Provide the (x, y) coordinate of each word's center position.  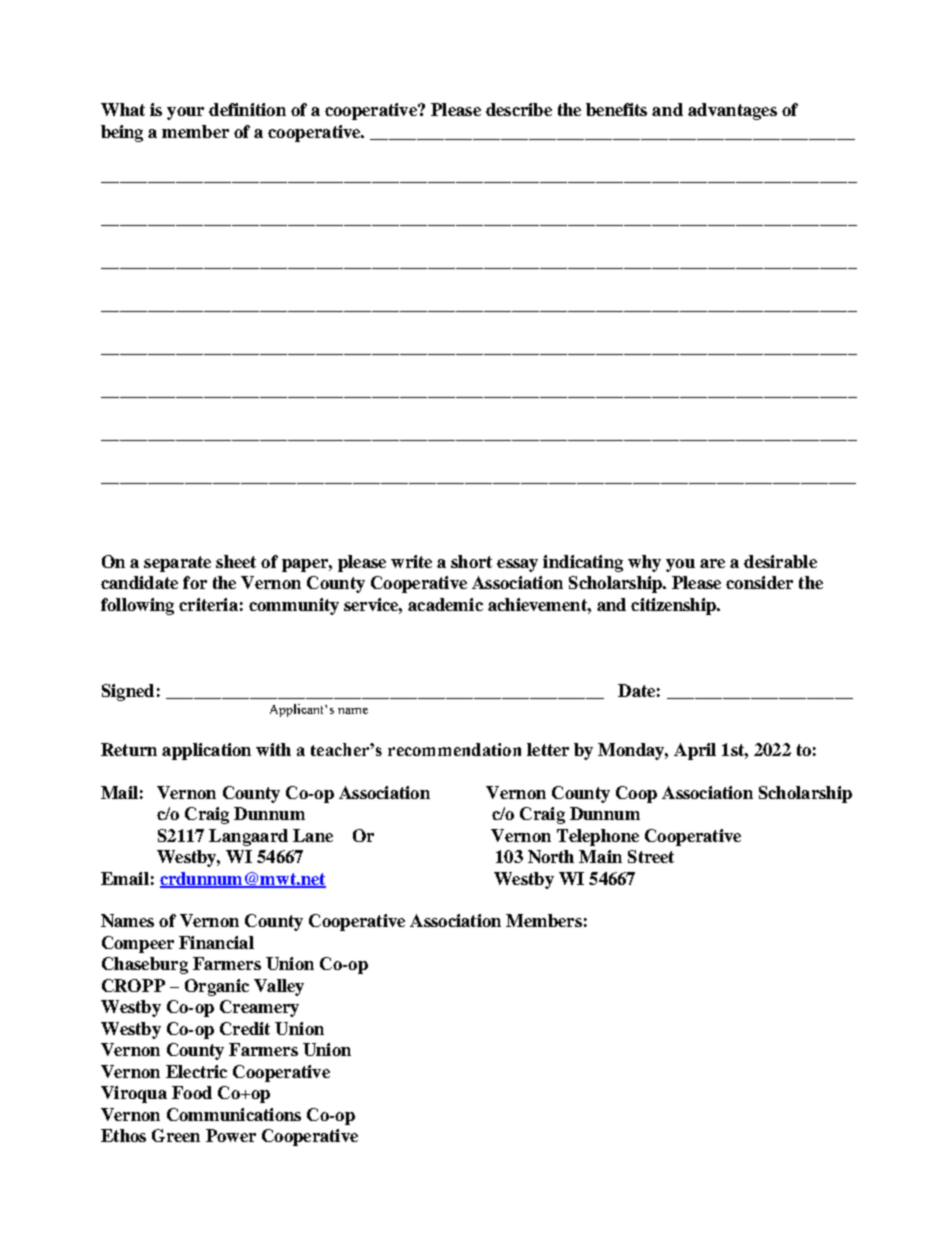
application (206, 751)
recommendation (454, 749)
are (712, 563)
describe (519, 109)
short (471, 561)
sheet (236, 561)
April (695, 751)
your (185, 113)
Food (192, 1092)
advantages (732, 111)
